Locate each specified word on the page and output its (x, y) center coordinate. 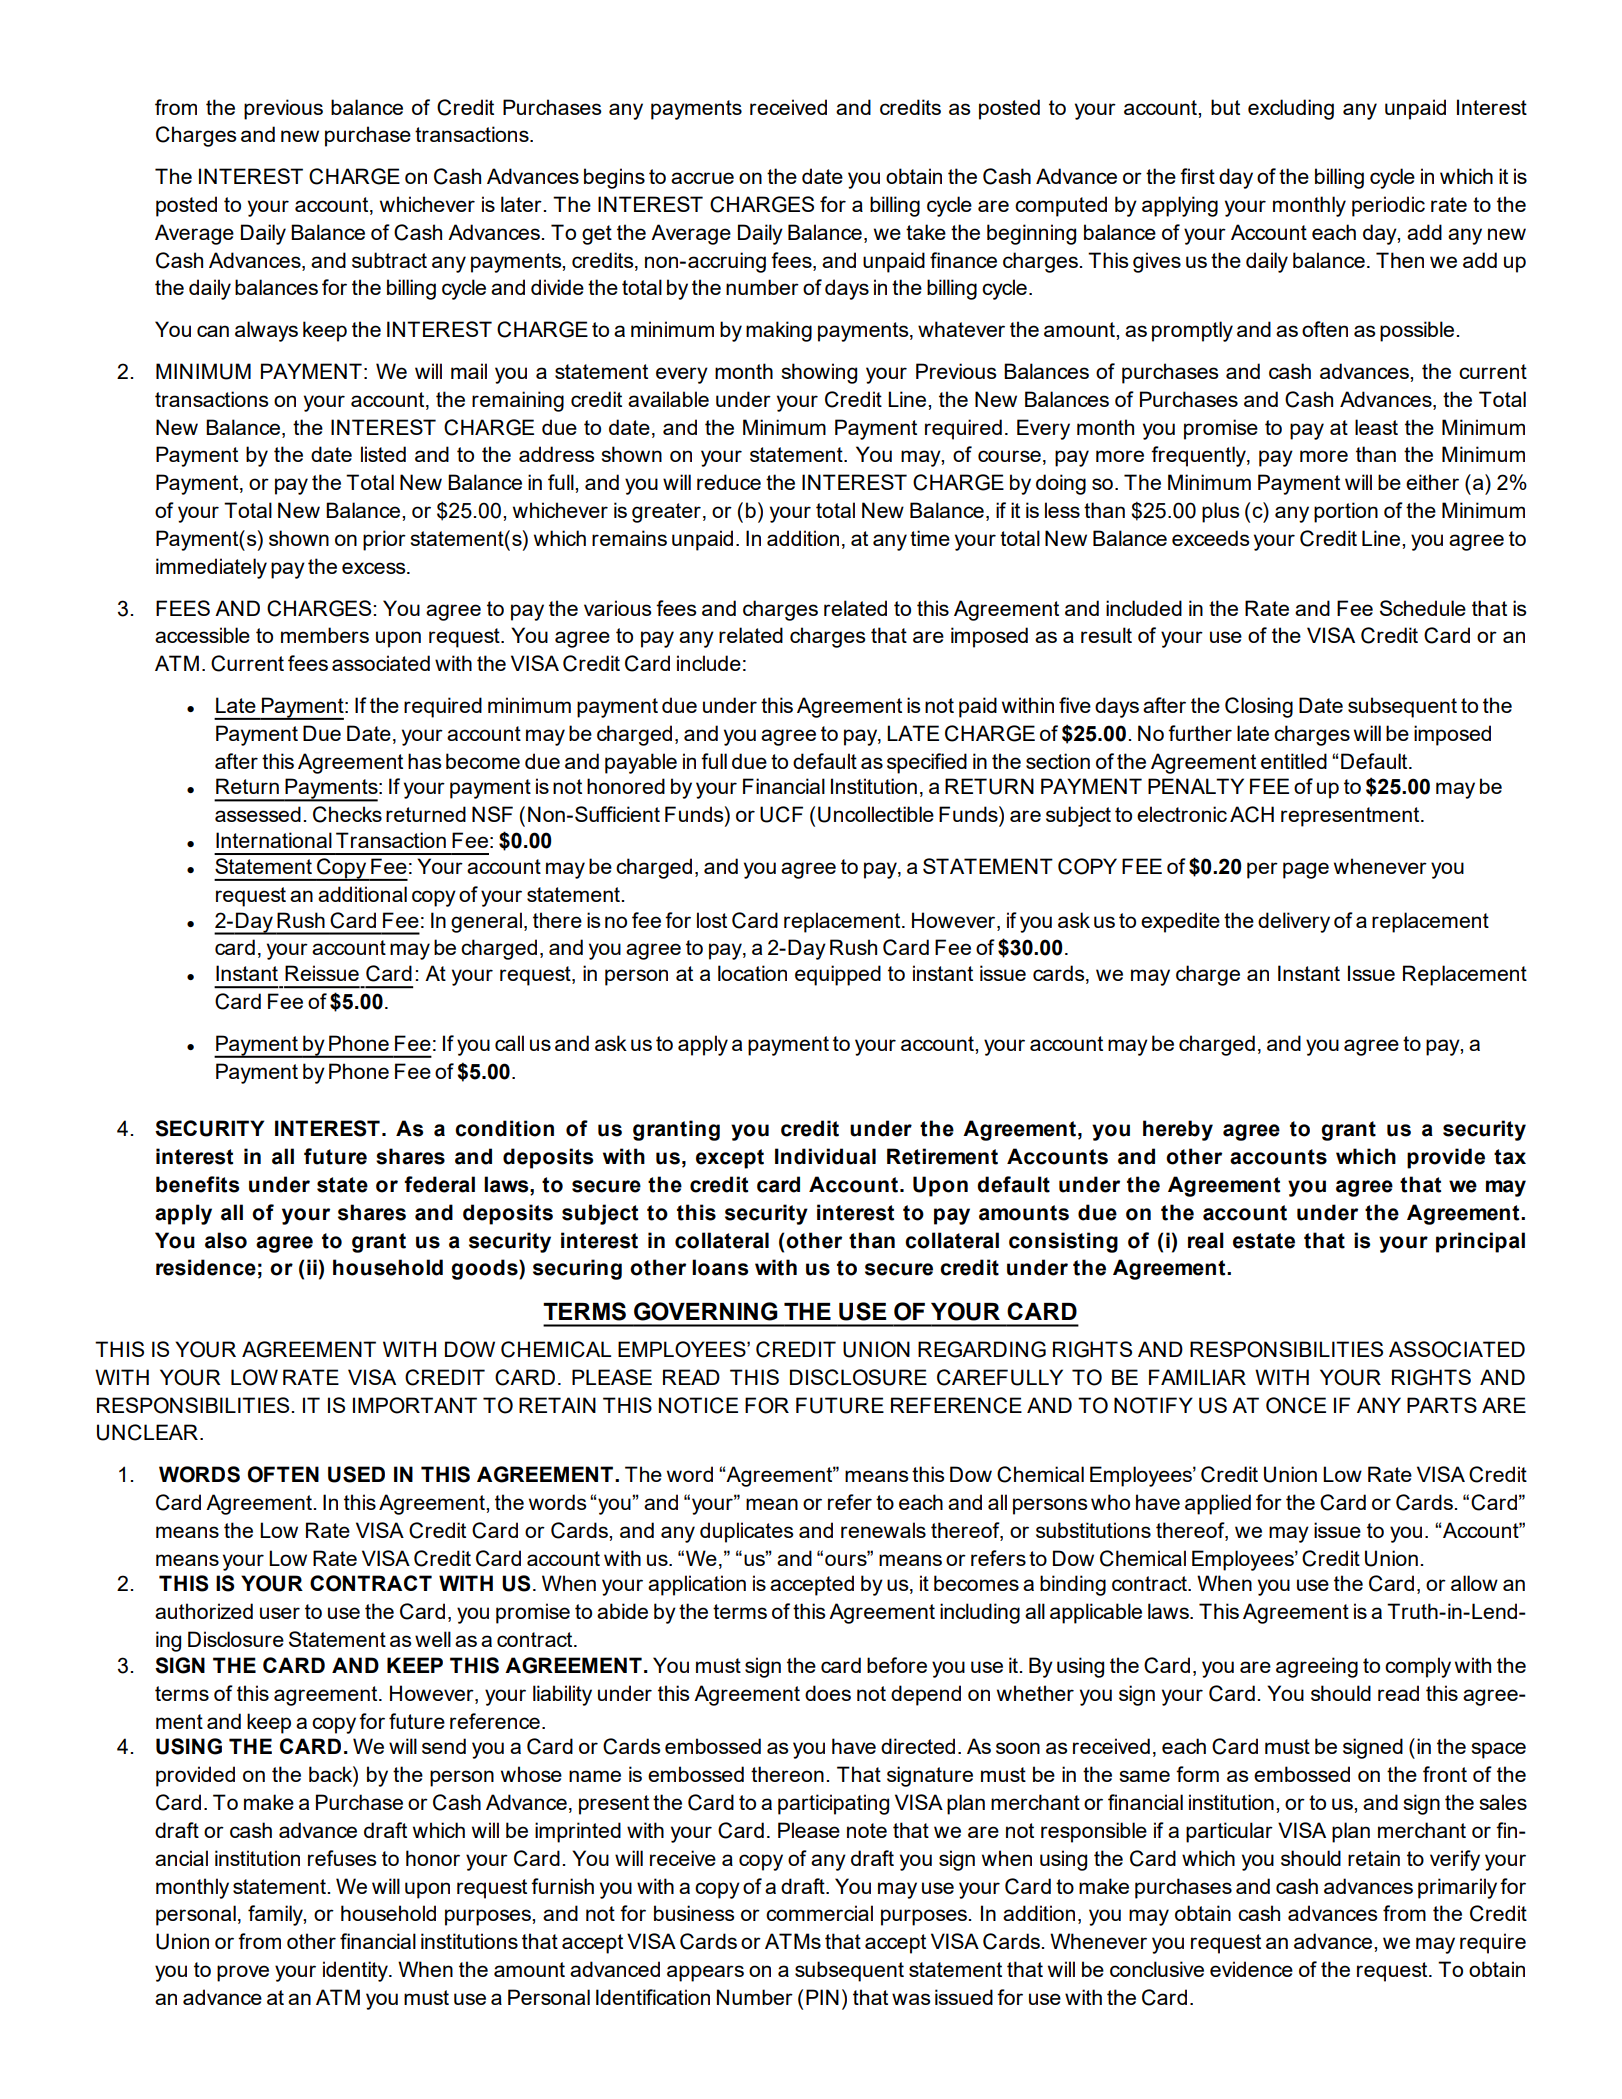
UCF (781, 814)
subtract (389, 260)
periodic (1388, 206)
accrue (702, 178)
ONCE (1296, 1405)
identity (356, 1971)
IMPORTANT (415, 1405)
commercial (819, 1913)
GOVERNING (706, 1311)
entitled (1294, 761)
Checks (347, 814)
